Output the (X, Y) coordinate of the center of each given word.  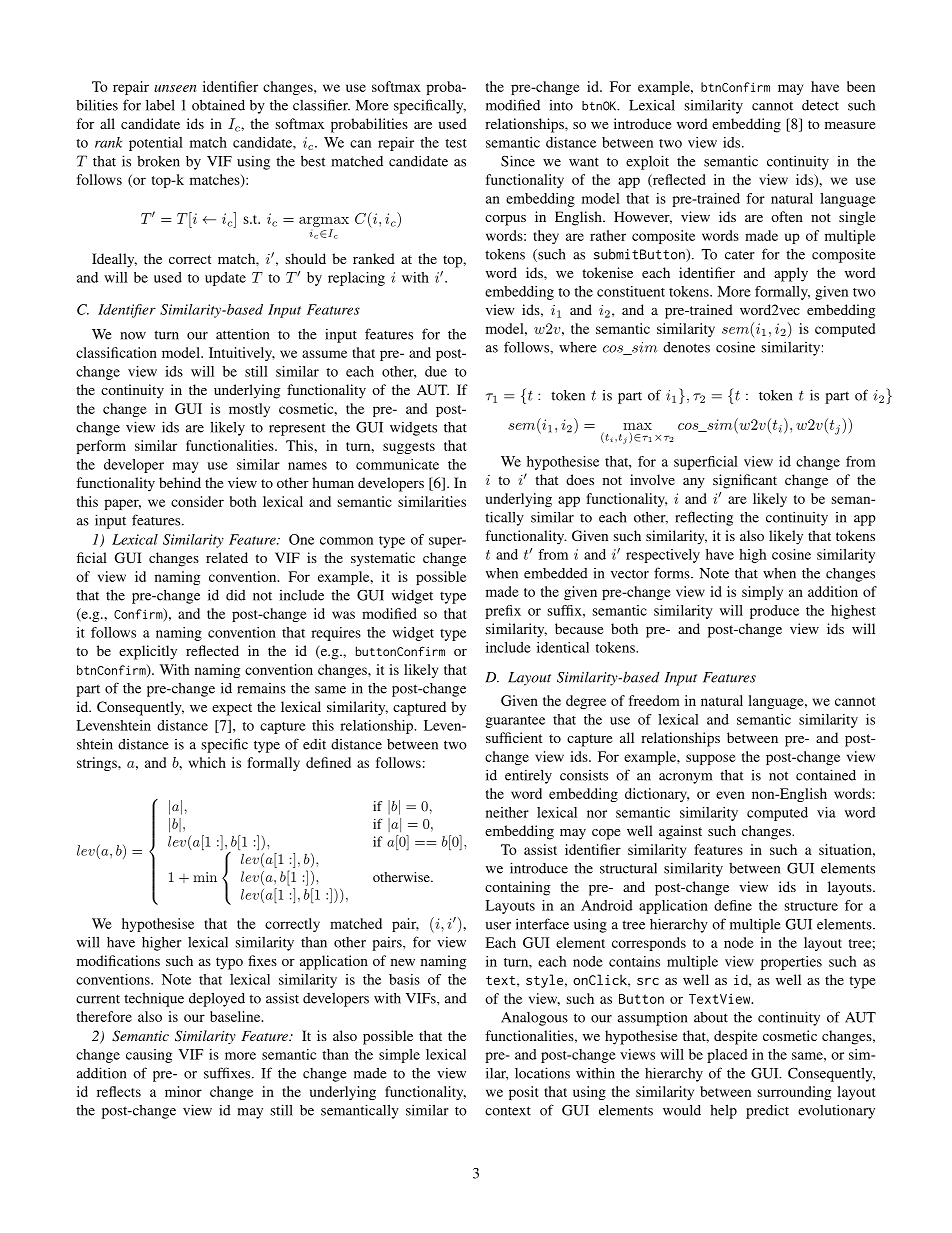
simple (399, 1056)
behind (180, 482)
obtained (218, 105)
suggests (409, 448)
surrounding (794, 1093)
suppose (711, 759)
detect (820, 105)
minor (183, 1091)
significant (745, 481)
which (207, 762)
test (456, 143)
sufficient (514, 737)
